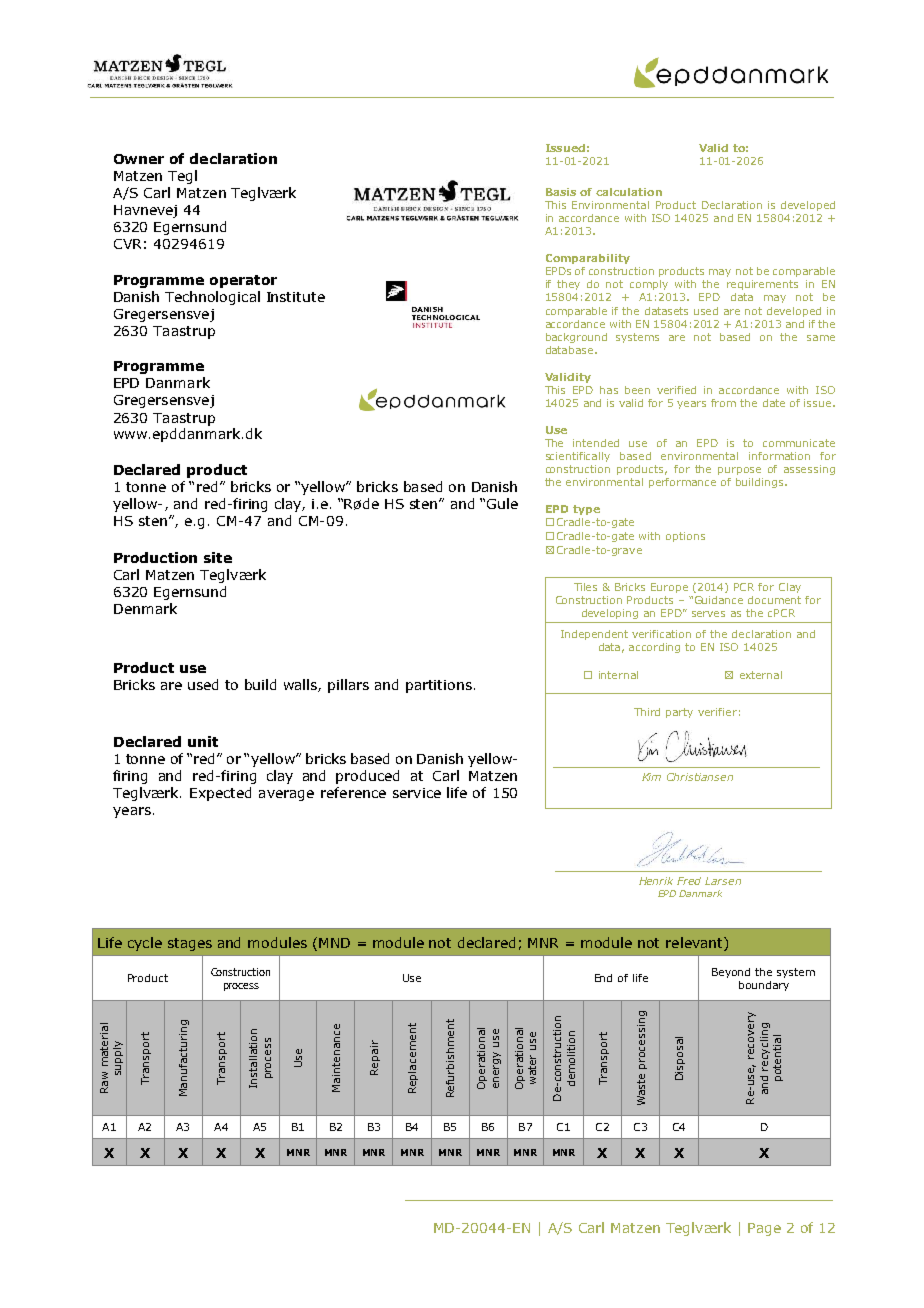  Describe the element at coordinates (685, 537) in the page. I see `options` at that location.
